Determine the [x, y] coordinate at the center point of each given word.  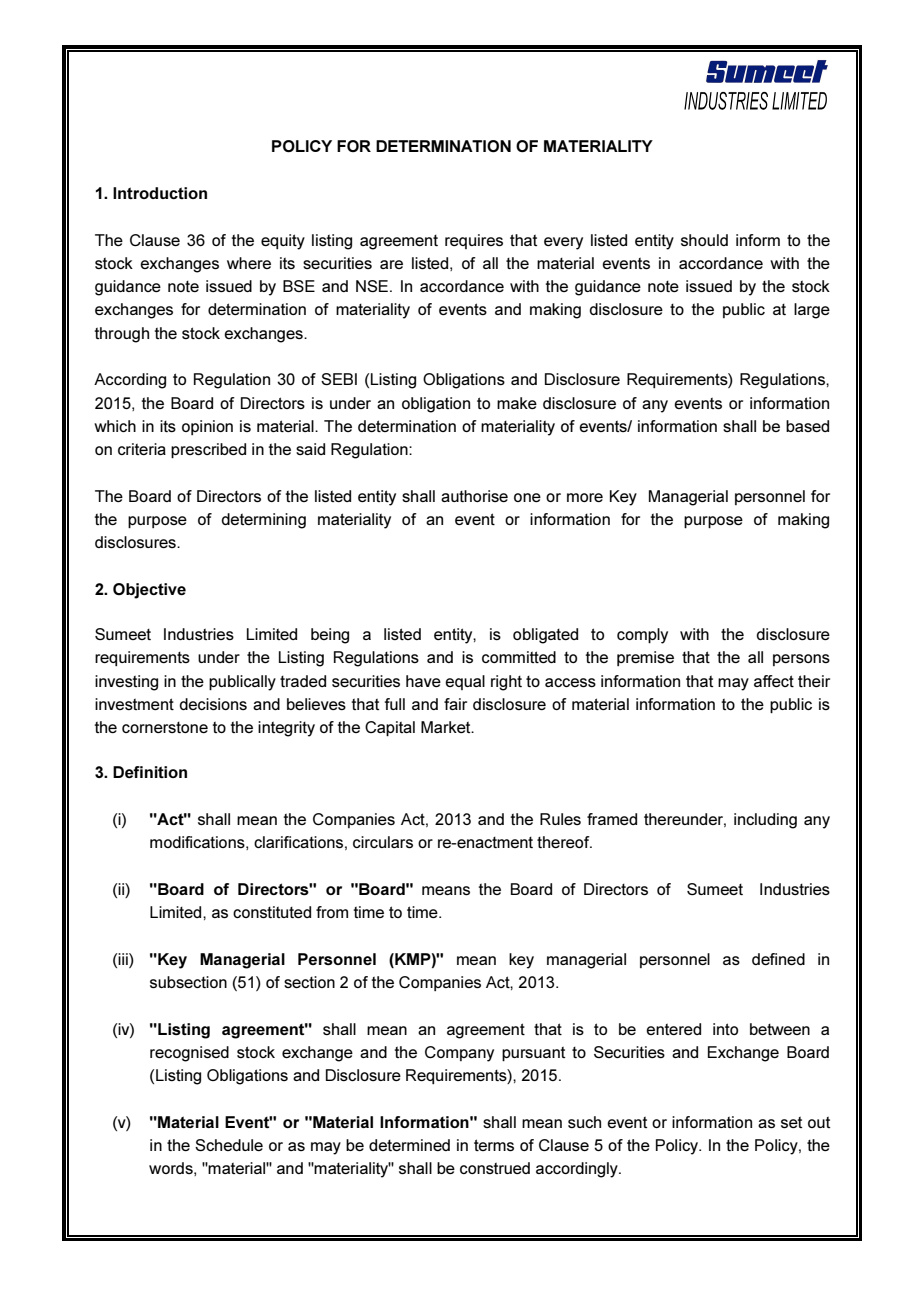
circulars [383, 842]
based [807, 426]
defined [778, 959]
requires [474, 241]
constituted [272, 912]
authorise [474, 496]
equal [465, 682]
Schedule [229, 1145]
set [791, 1122]
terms [494, 1145]
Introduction [160, 193]
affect [774, 681]
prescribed [208, 450]
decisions [213, 704]
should [704, 240]
